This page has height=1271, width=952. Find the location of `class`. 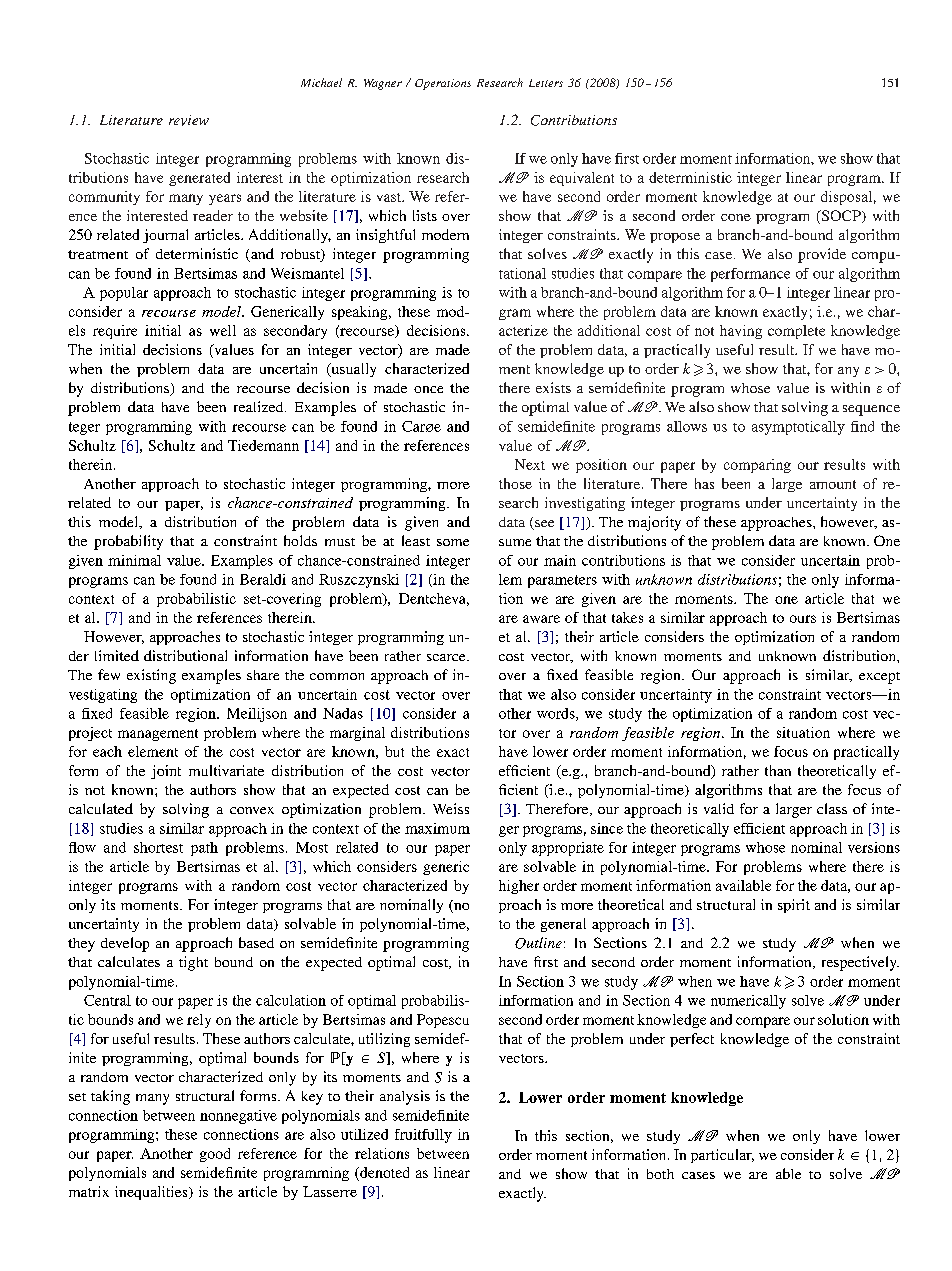

class is located at coordinates (832, 808).
